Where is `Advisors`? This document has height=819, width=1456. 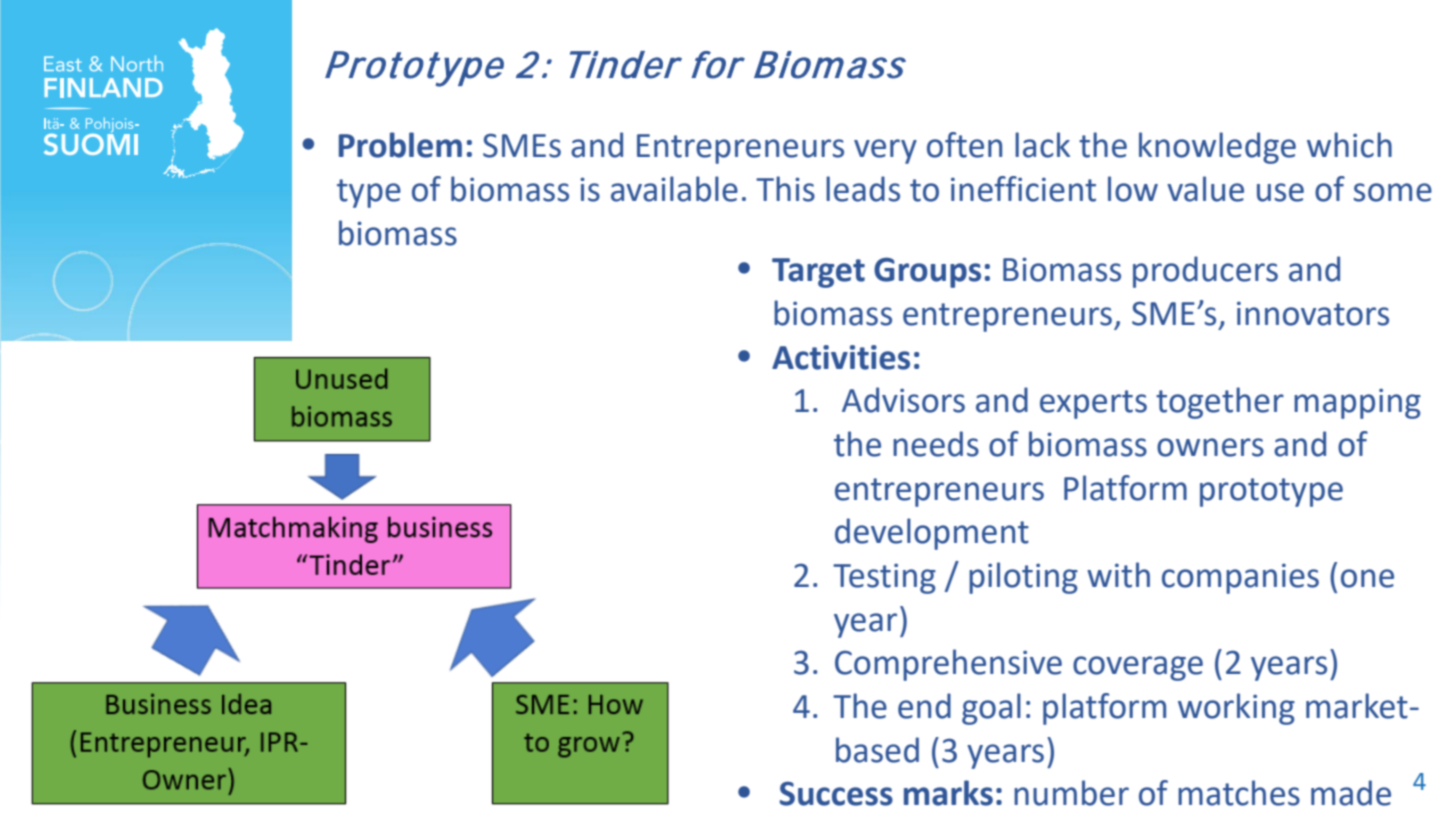 Advisors is located at coordinates (903, 400).
